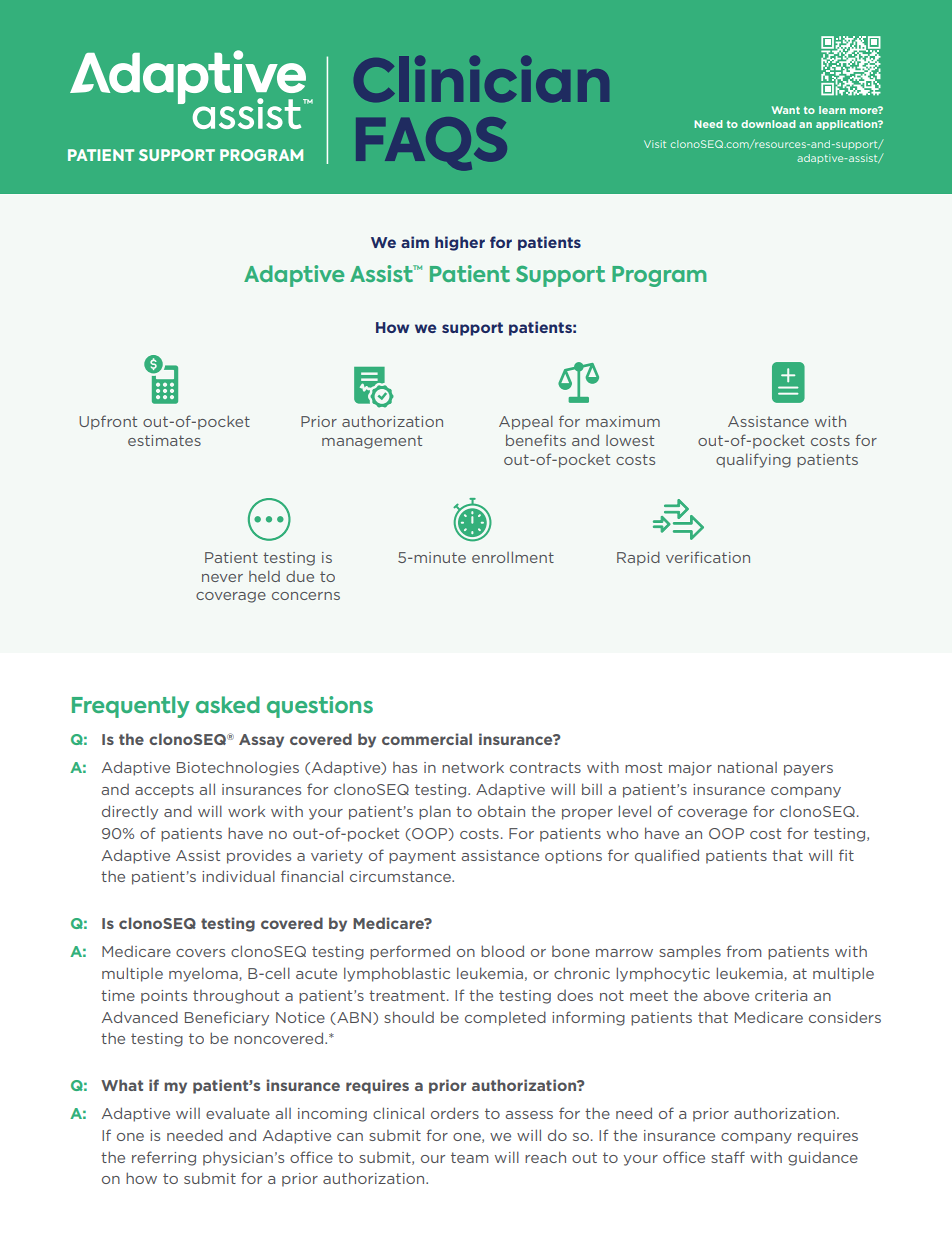 This page has width=952, height=1233. I want to click on evaluate, so click(238, 1113).
